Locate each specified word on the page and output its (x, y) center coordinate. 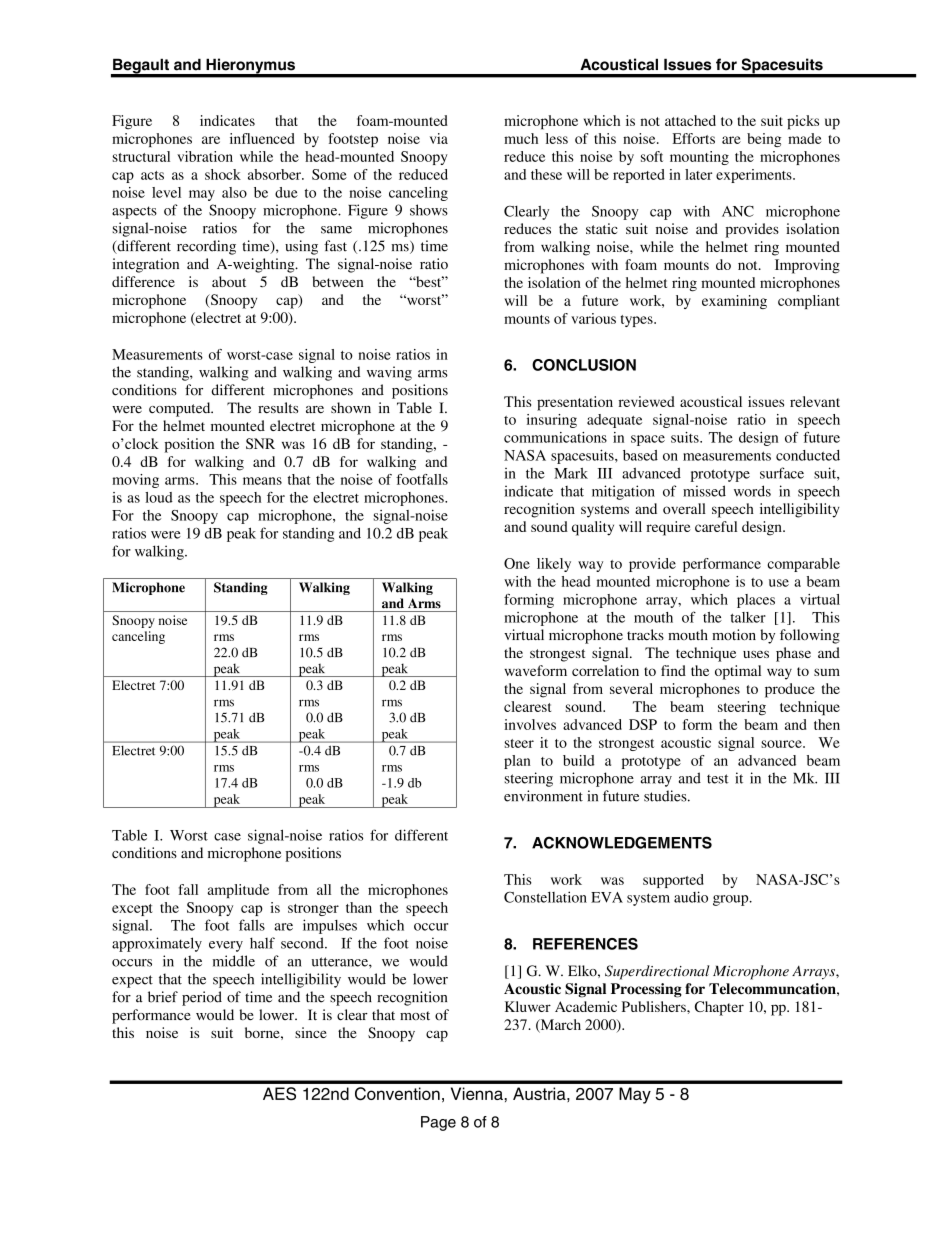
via (439, 138)
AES (279, 1093)
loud (159, 497)
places (756, 601)
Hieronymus (250, 67)
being (764, 140)
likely (554, 565)
